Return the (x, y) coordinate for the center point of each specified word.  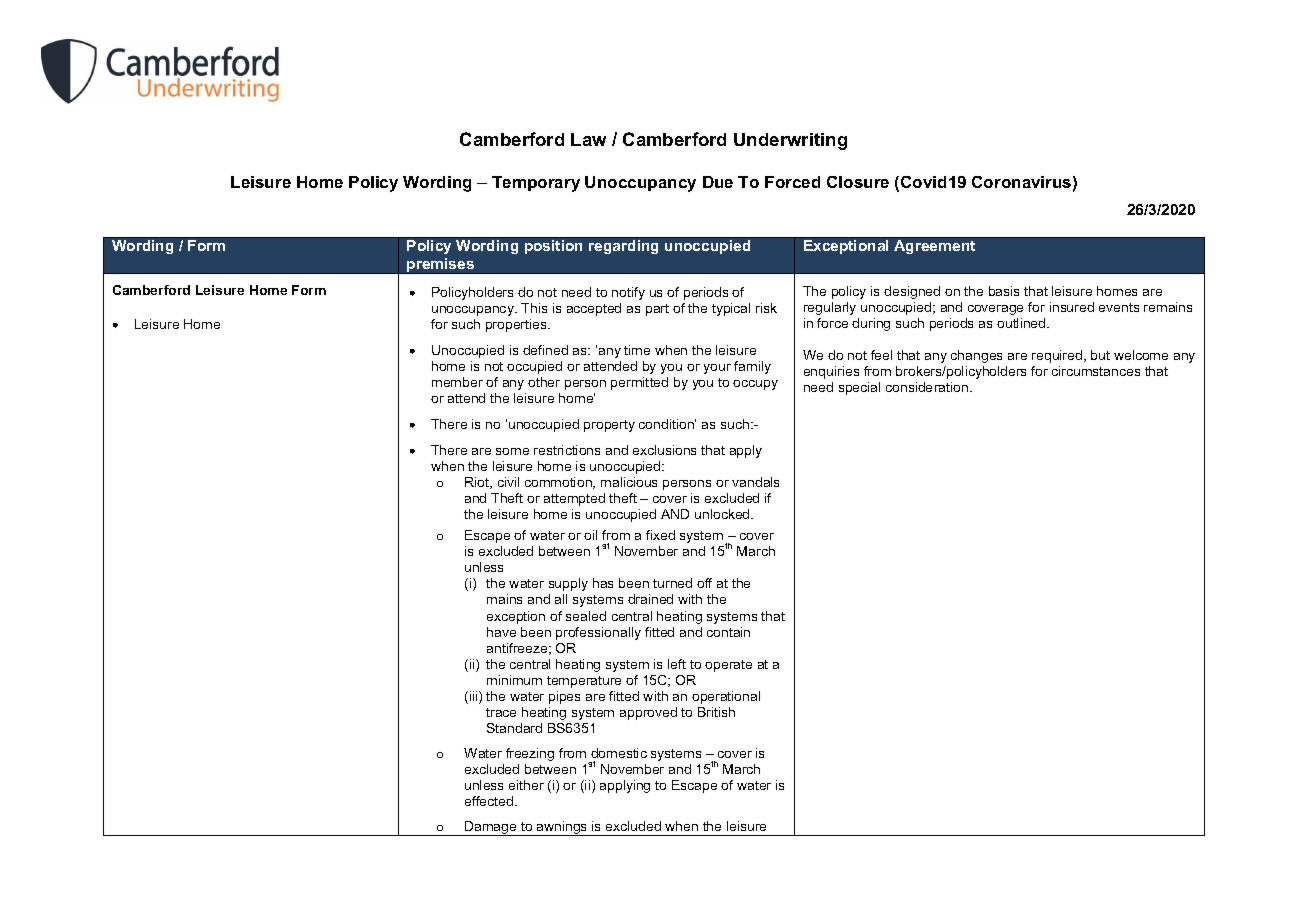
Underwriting (790, 141)
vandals (755, 482)
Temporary (536, 184)
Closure (858, 182)
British (716, 712)
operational (726, 697)
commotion (559, 483)
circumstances (1096, 371)
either (526, 785)
